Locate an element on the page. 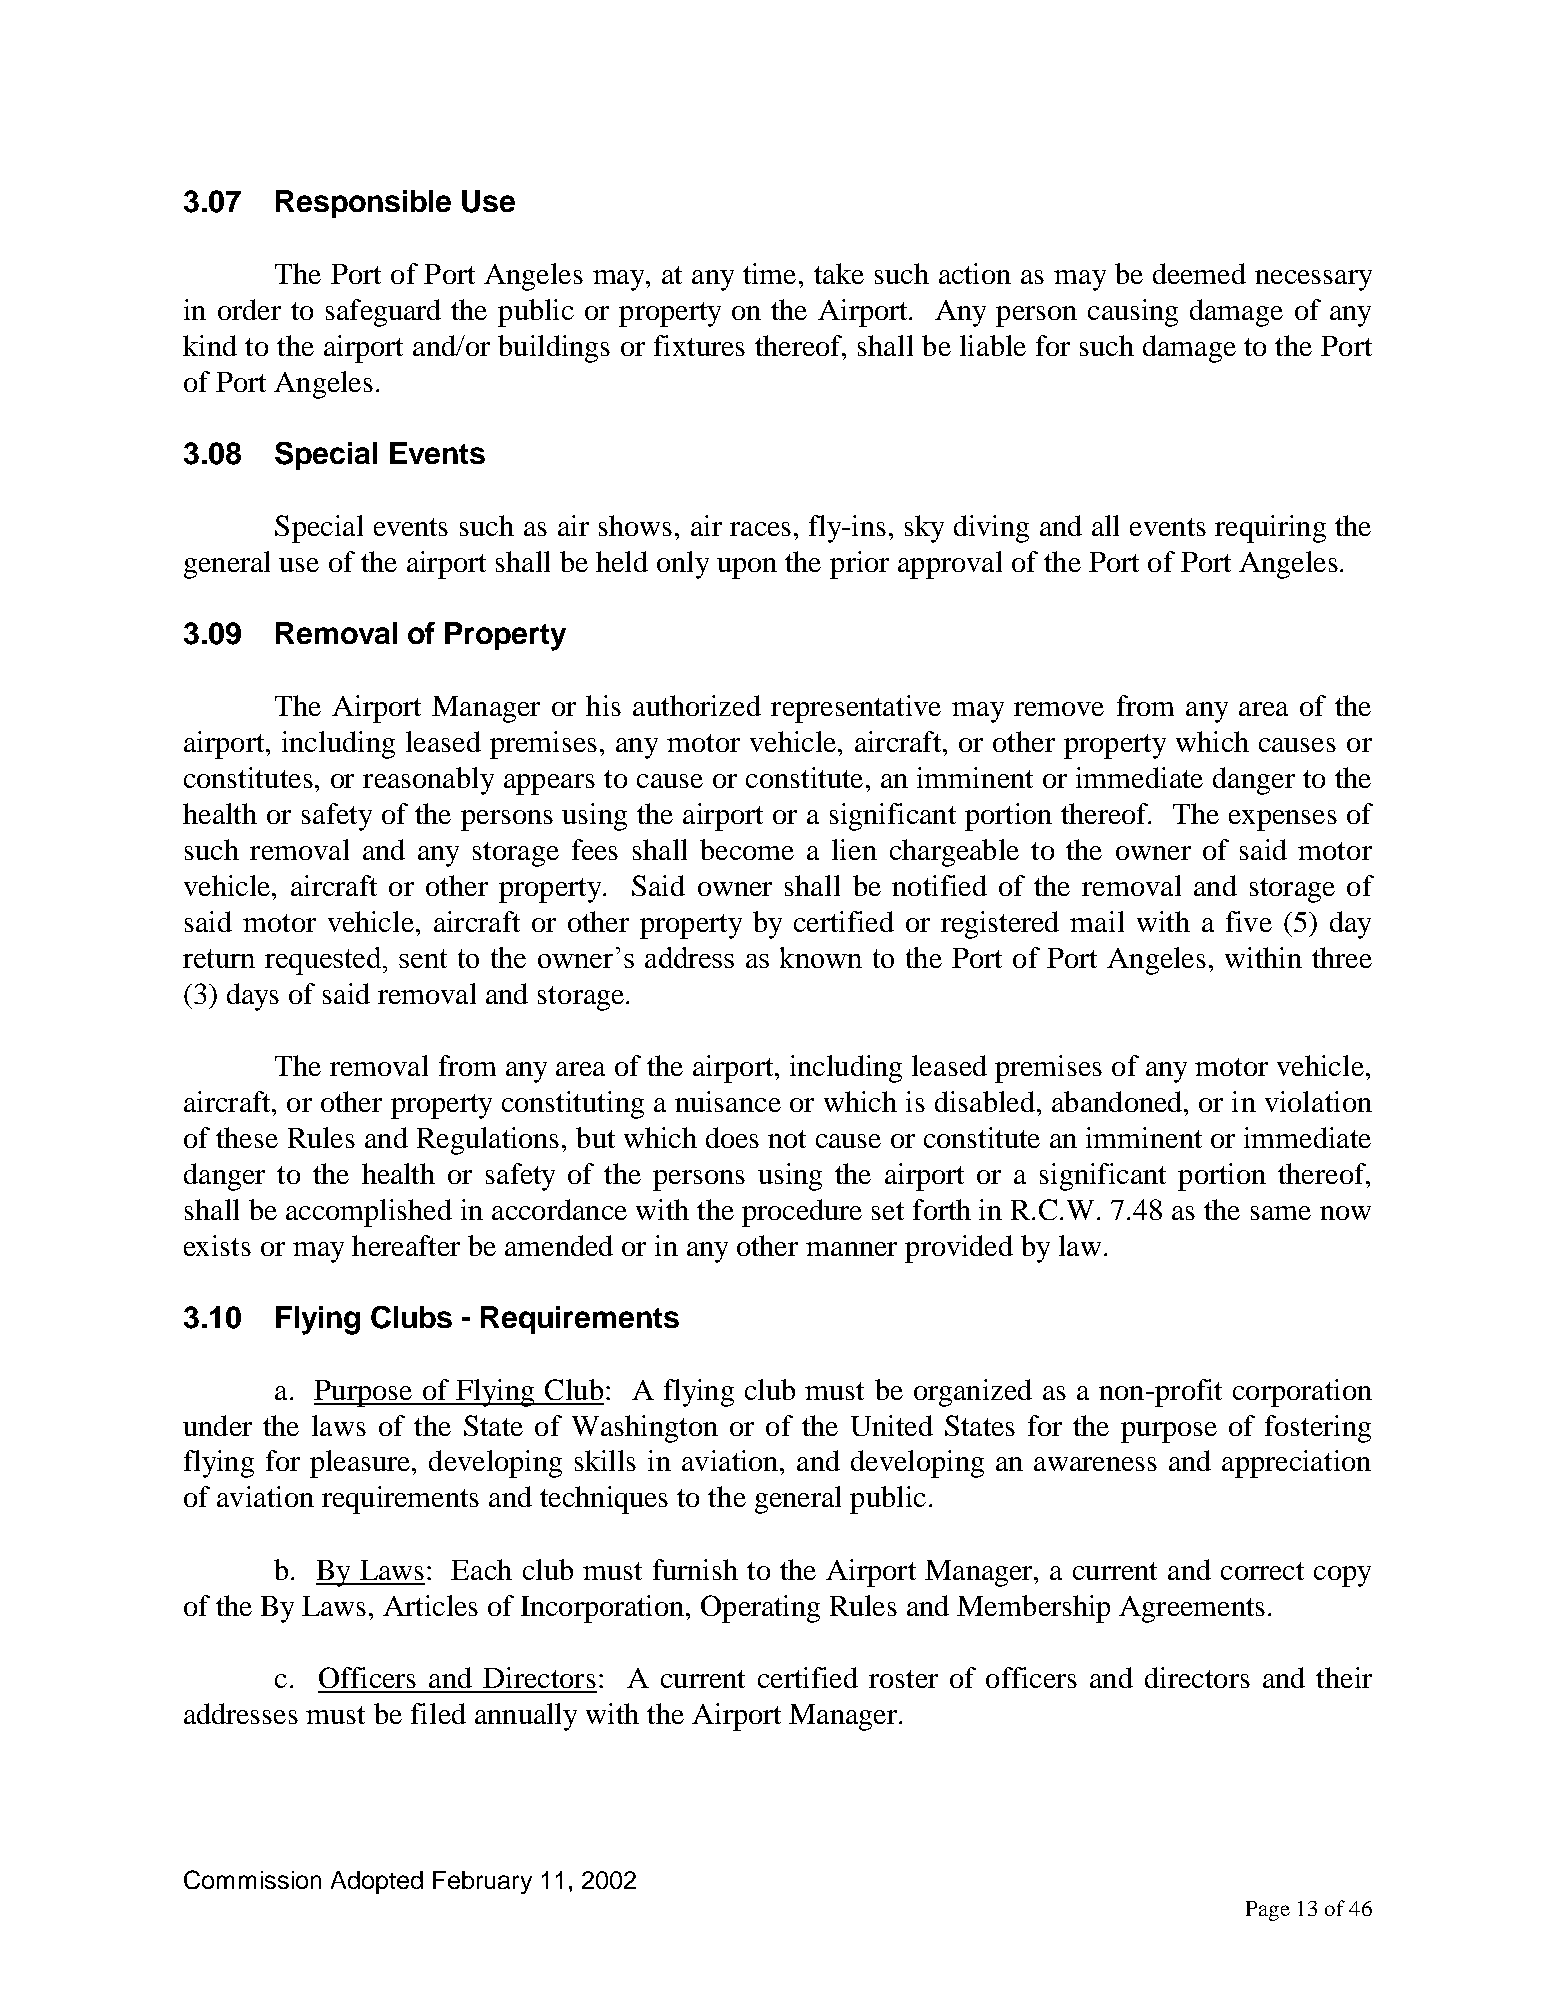 The image size is (1555, 2013). time is located at coordinates (769, 273).
